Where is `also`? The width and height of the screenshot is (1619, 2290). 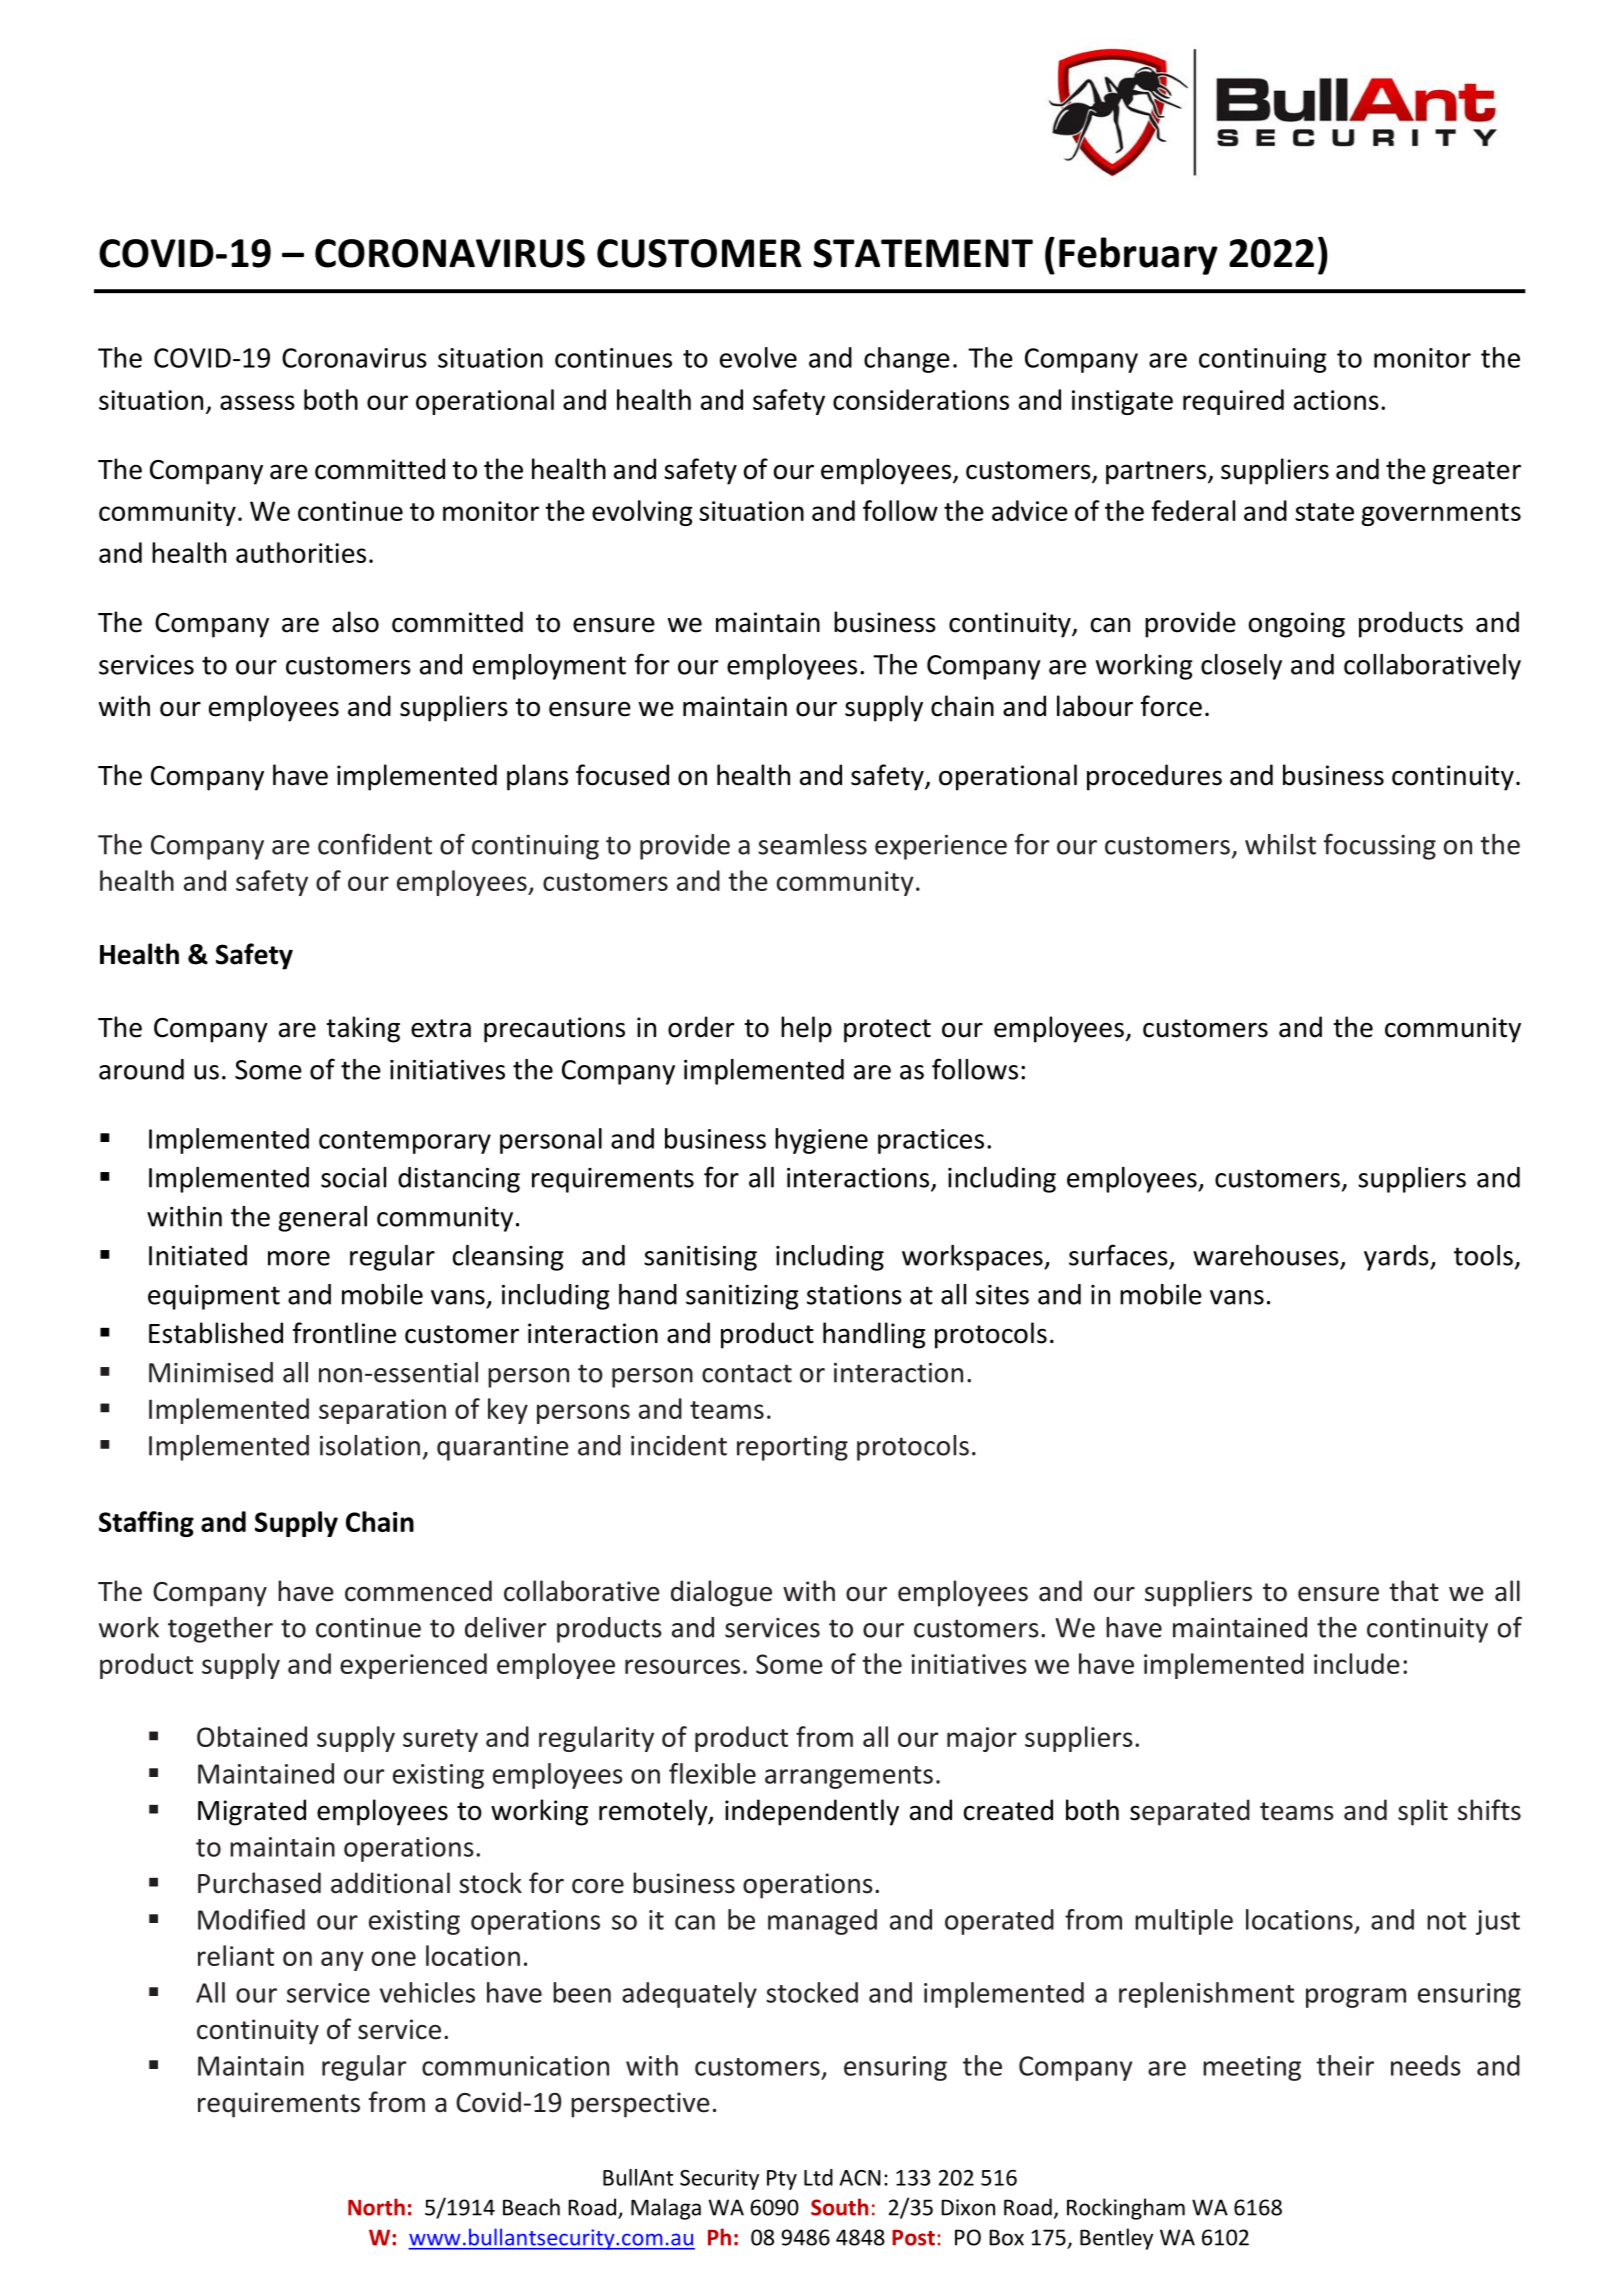 also is located at coordinates (355, 622).
